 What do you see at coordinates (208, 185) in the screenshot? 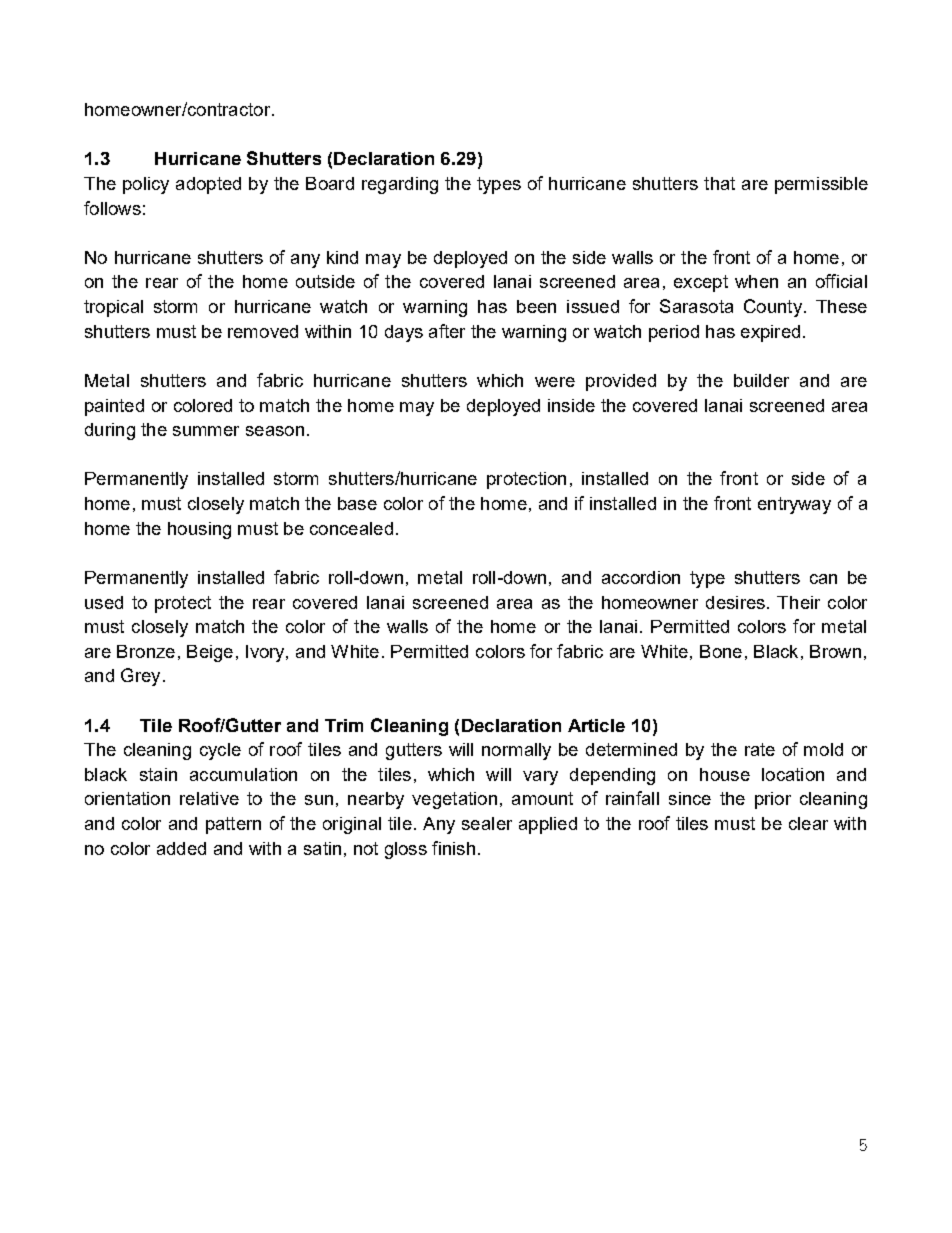
I see `adopted` at bounding box center [208, 185].
